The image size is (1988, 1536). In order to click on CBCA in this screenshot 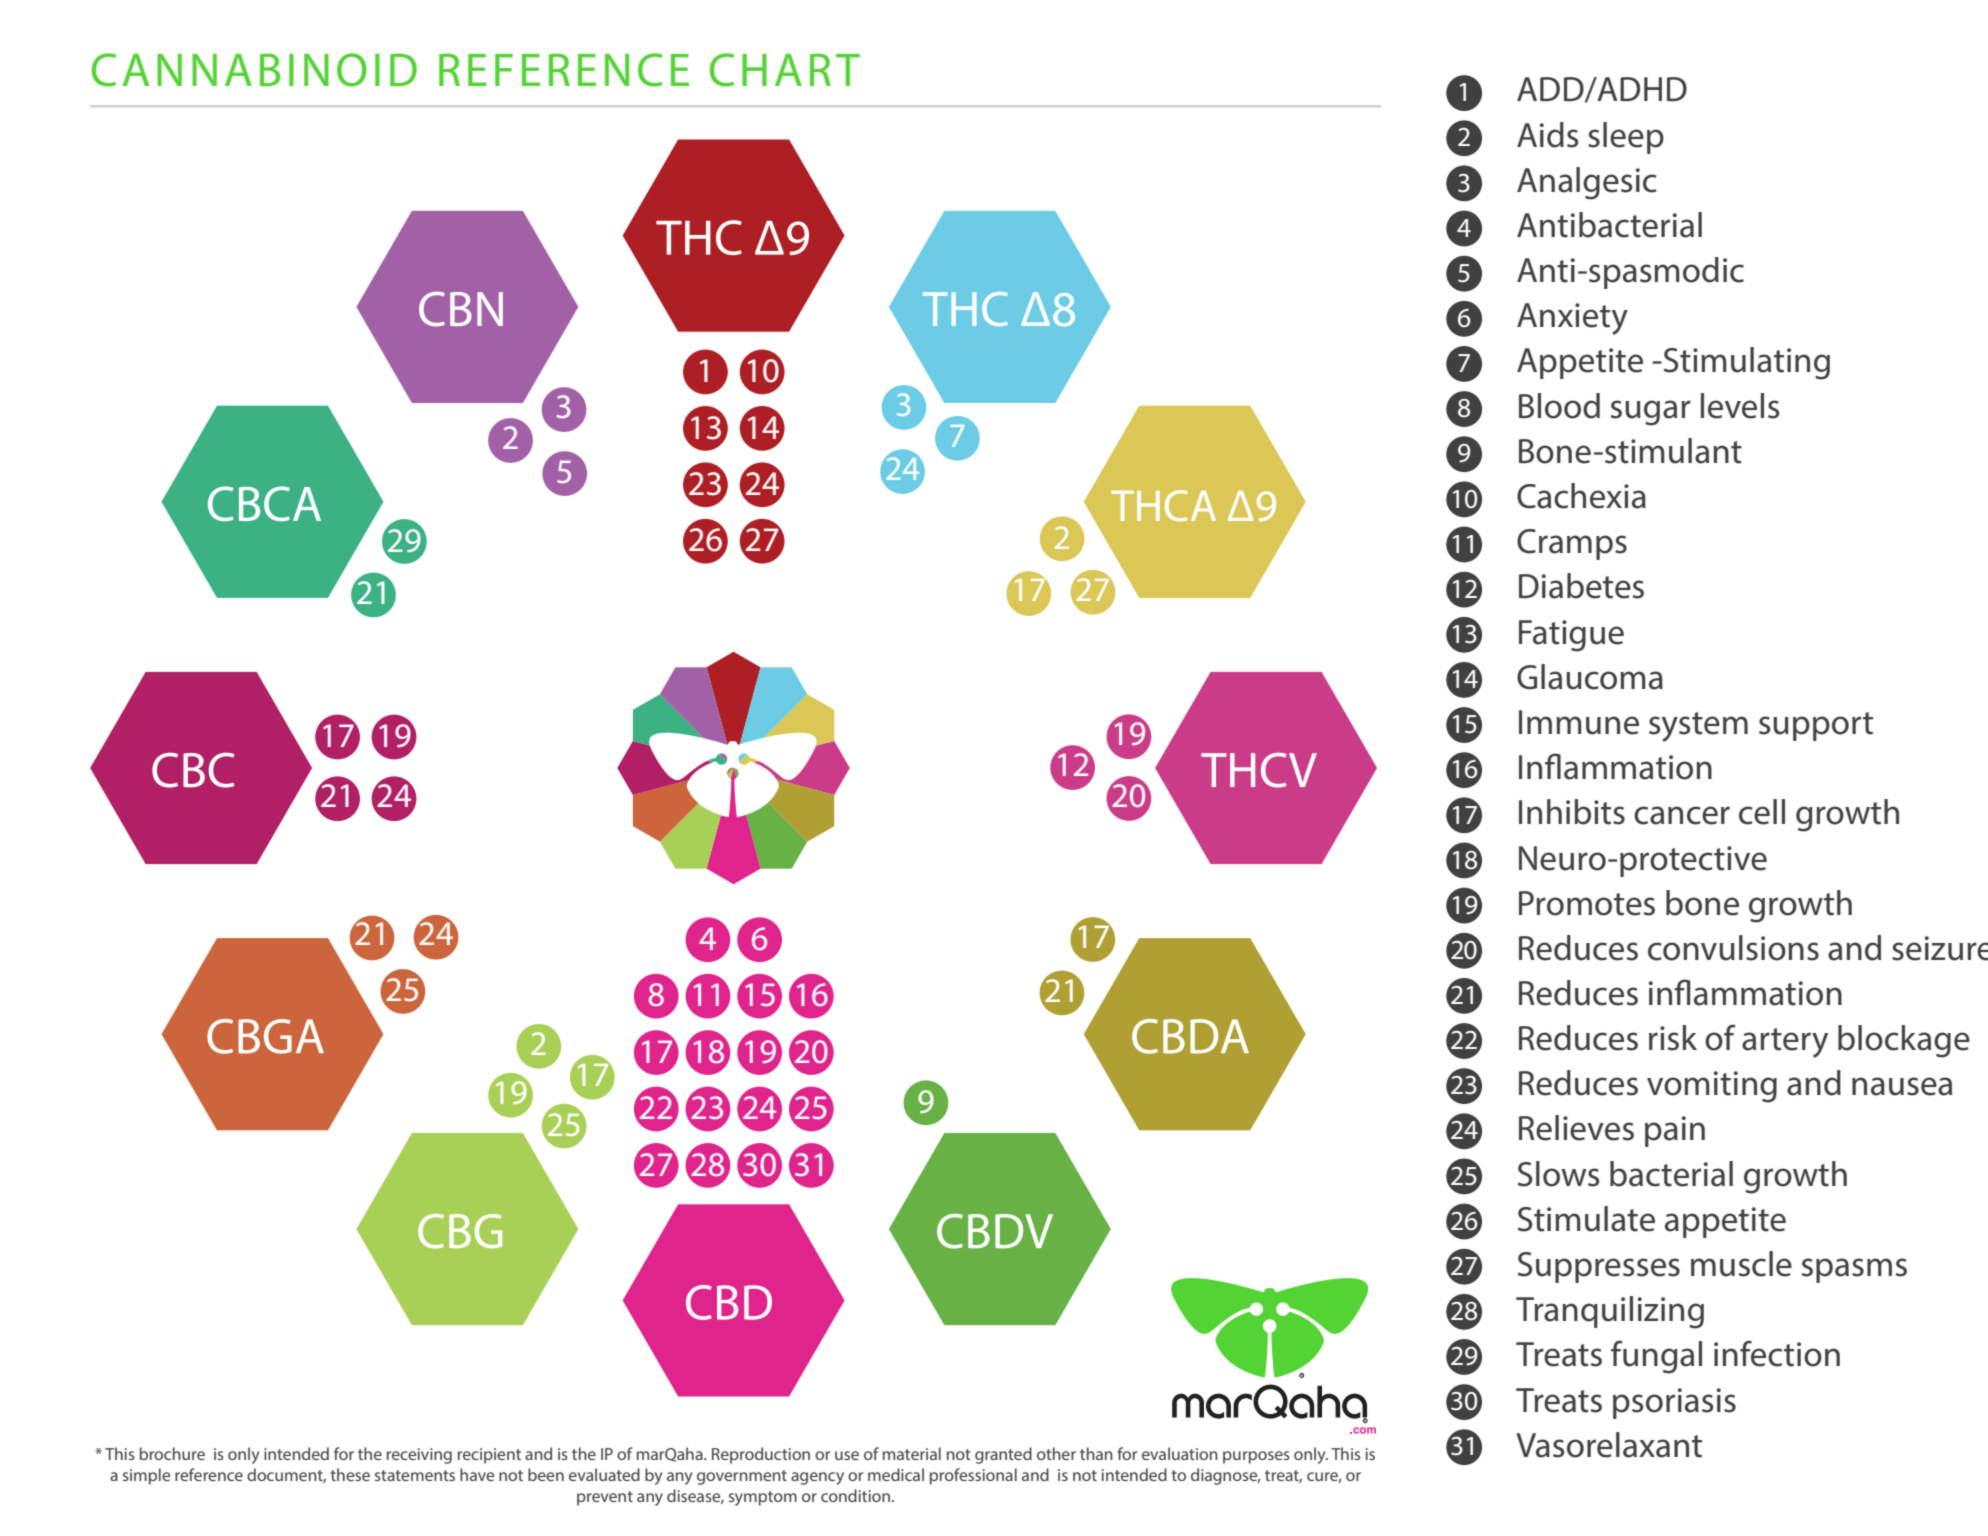, I will do `click(264, 503)`.
